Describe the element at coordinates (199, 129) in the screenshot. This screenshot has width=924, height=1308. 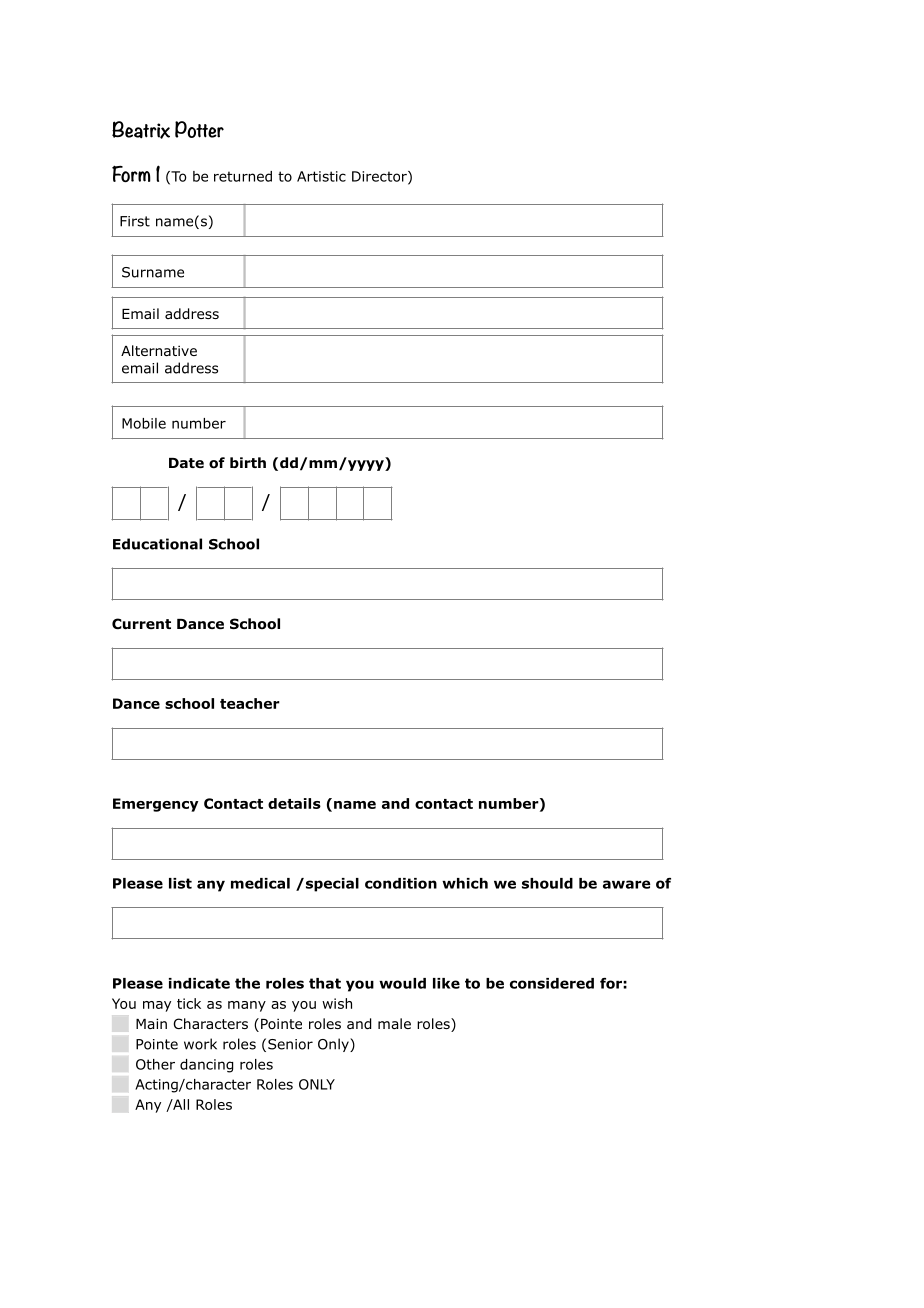
I see `Potter` at that location.
